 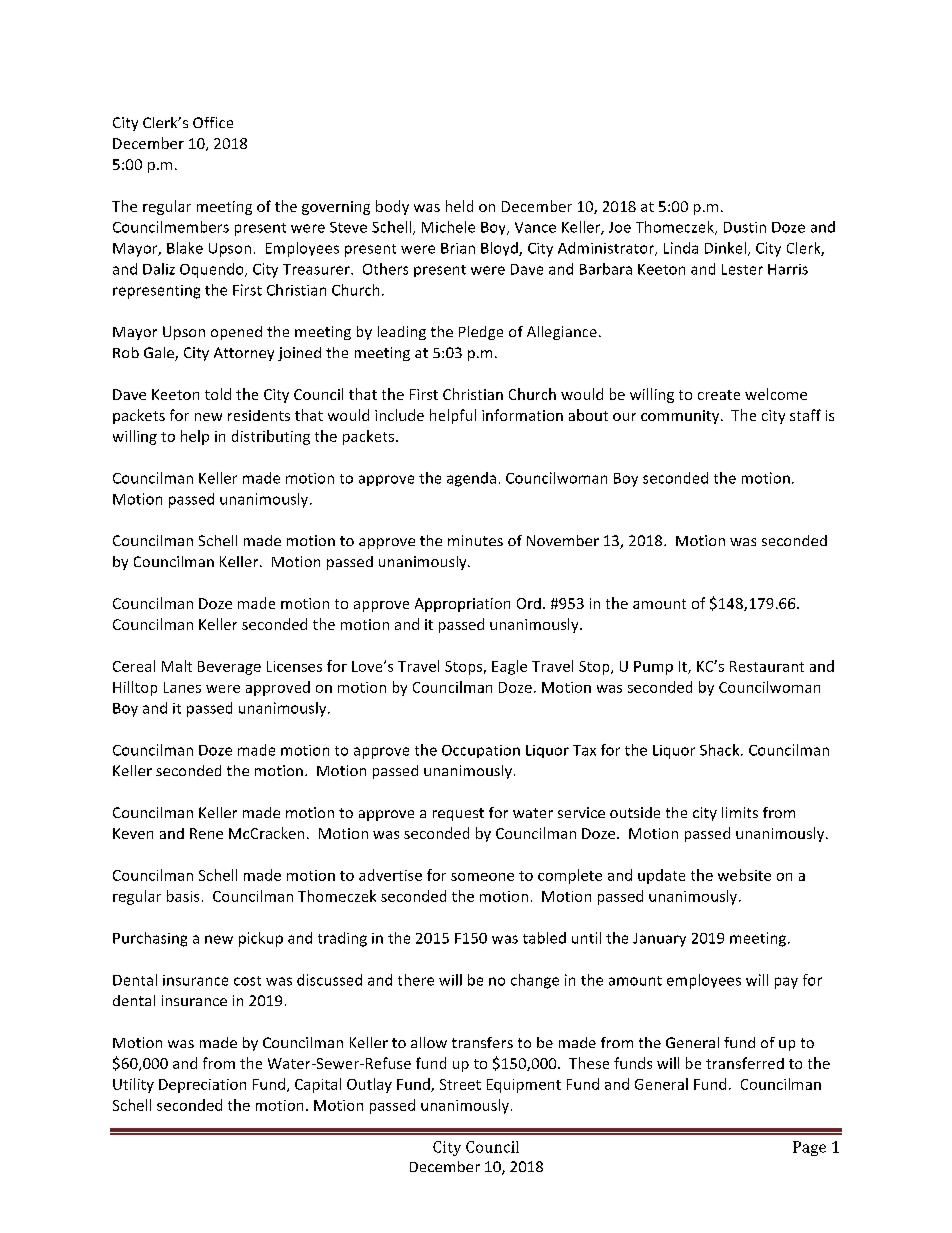 What do you see at coordinates (213, 122) in the image?
I see `Office` at bounding box center [213, 122].
